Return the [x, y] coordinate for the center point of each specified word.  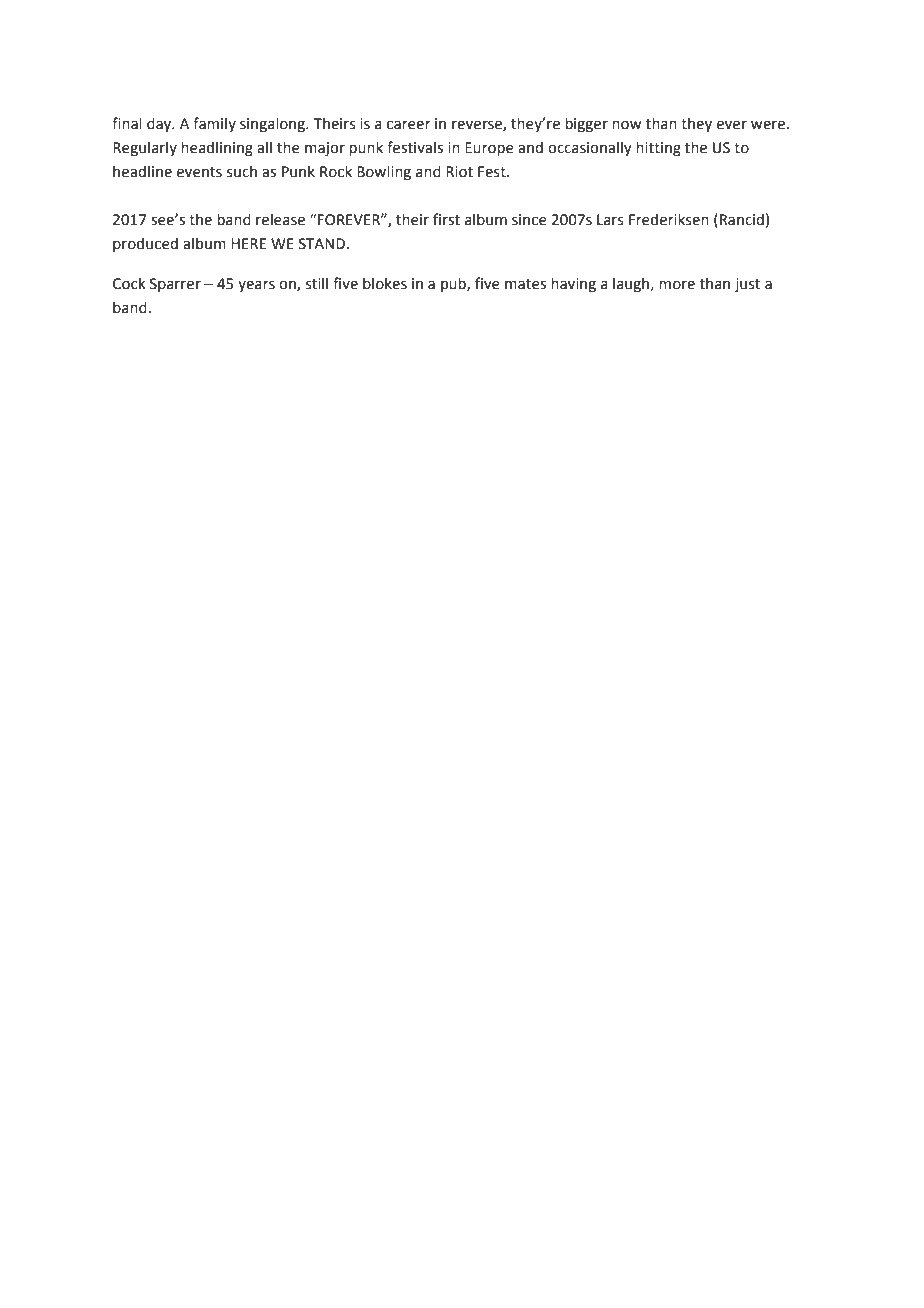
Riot [459, 172]
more [677, 285]
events [199, 172]
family [214, 124]
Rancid [742, 219]
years [256, 286]
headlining [217, 148]
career [409, 125]
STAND [323, 244]
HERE [248, 243]
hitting [658, 148]
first [446, 219]
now [627, 125]
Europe [489, 149]
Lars [610, 220]
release [280, 219]
